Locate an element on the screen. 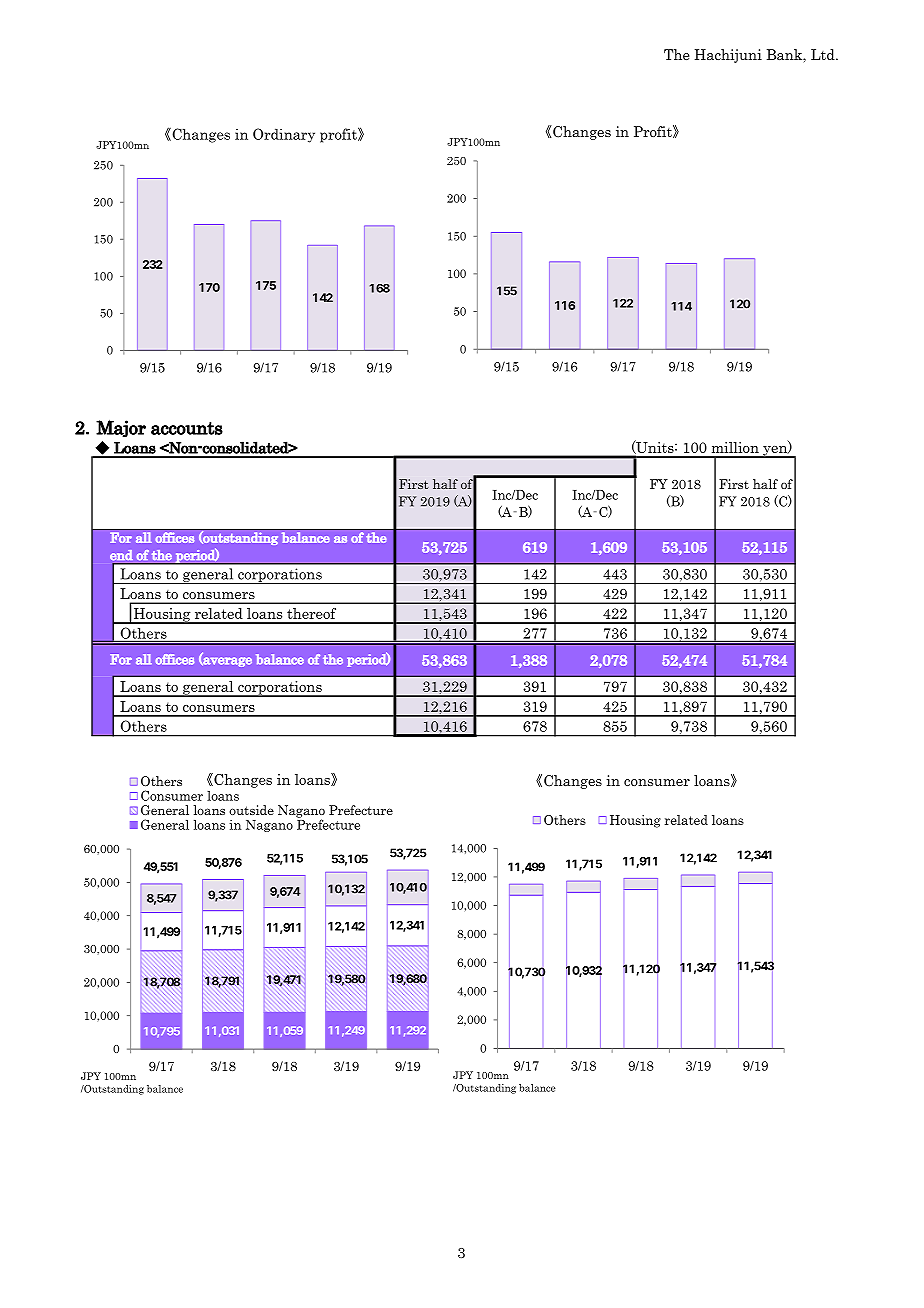 This screenshot has width=924, height=1308. million is located at coordinates (735, 447).
